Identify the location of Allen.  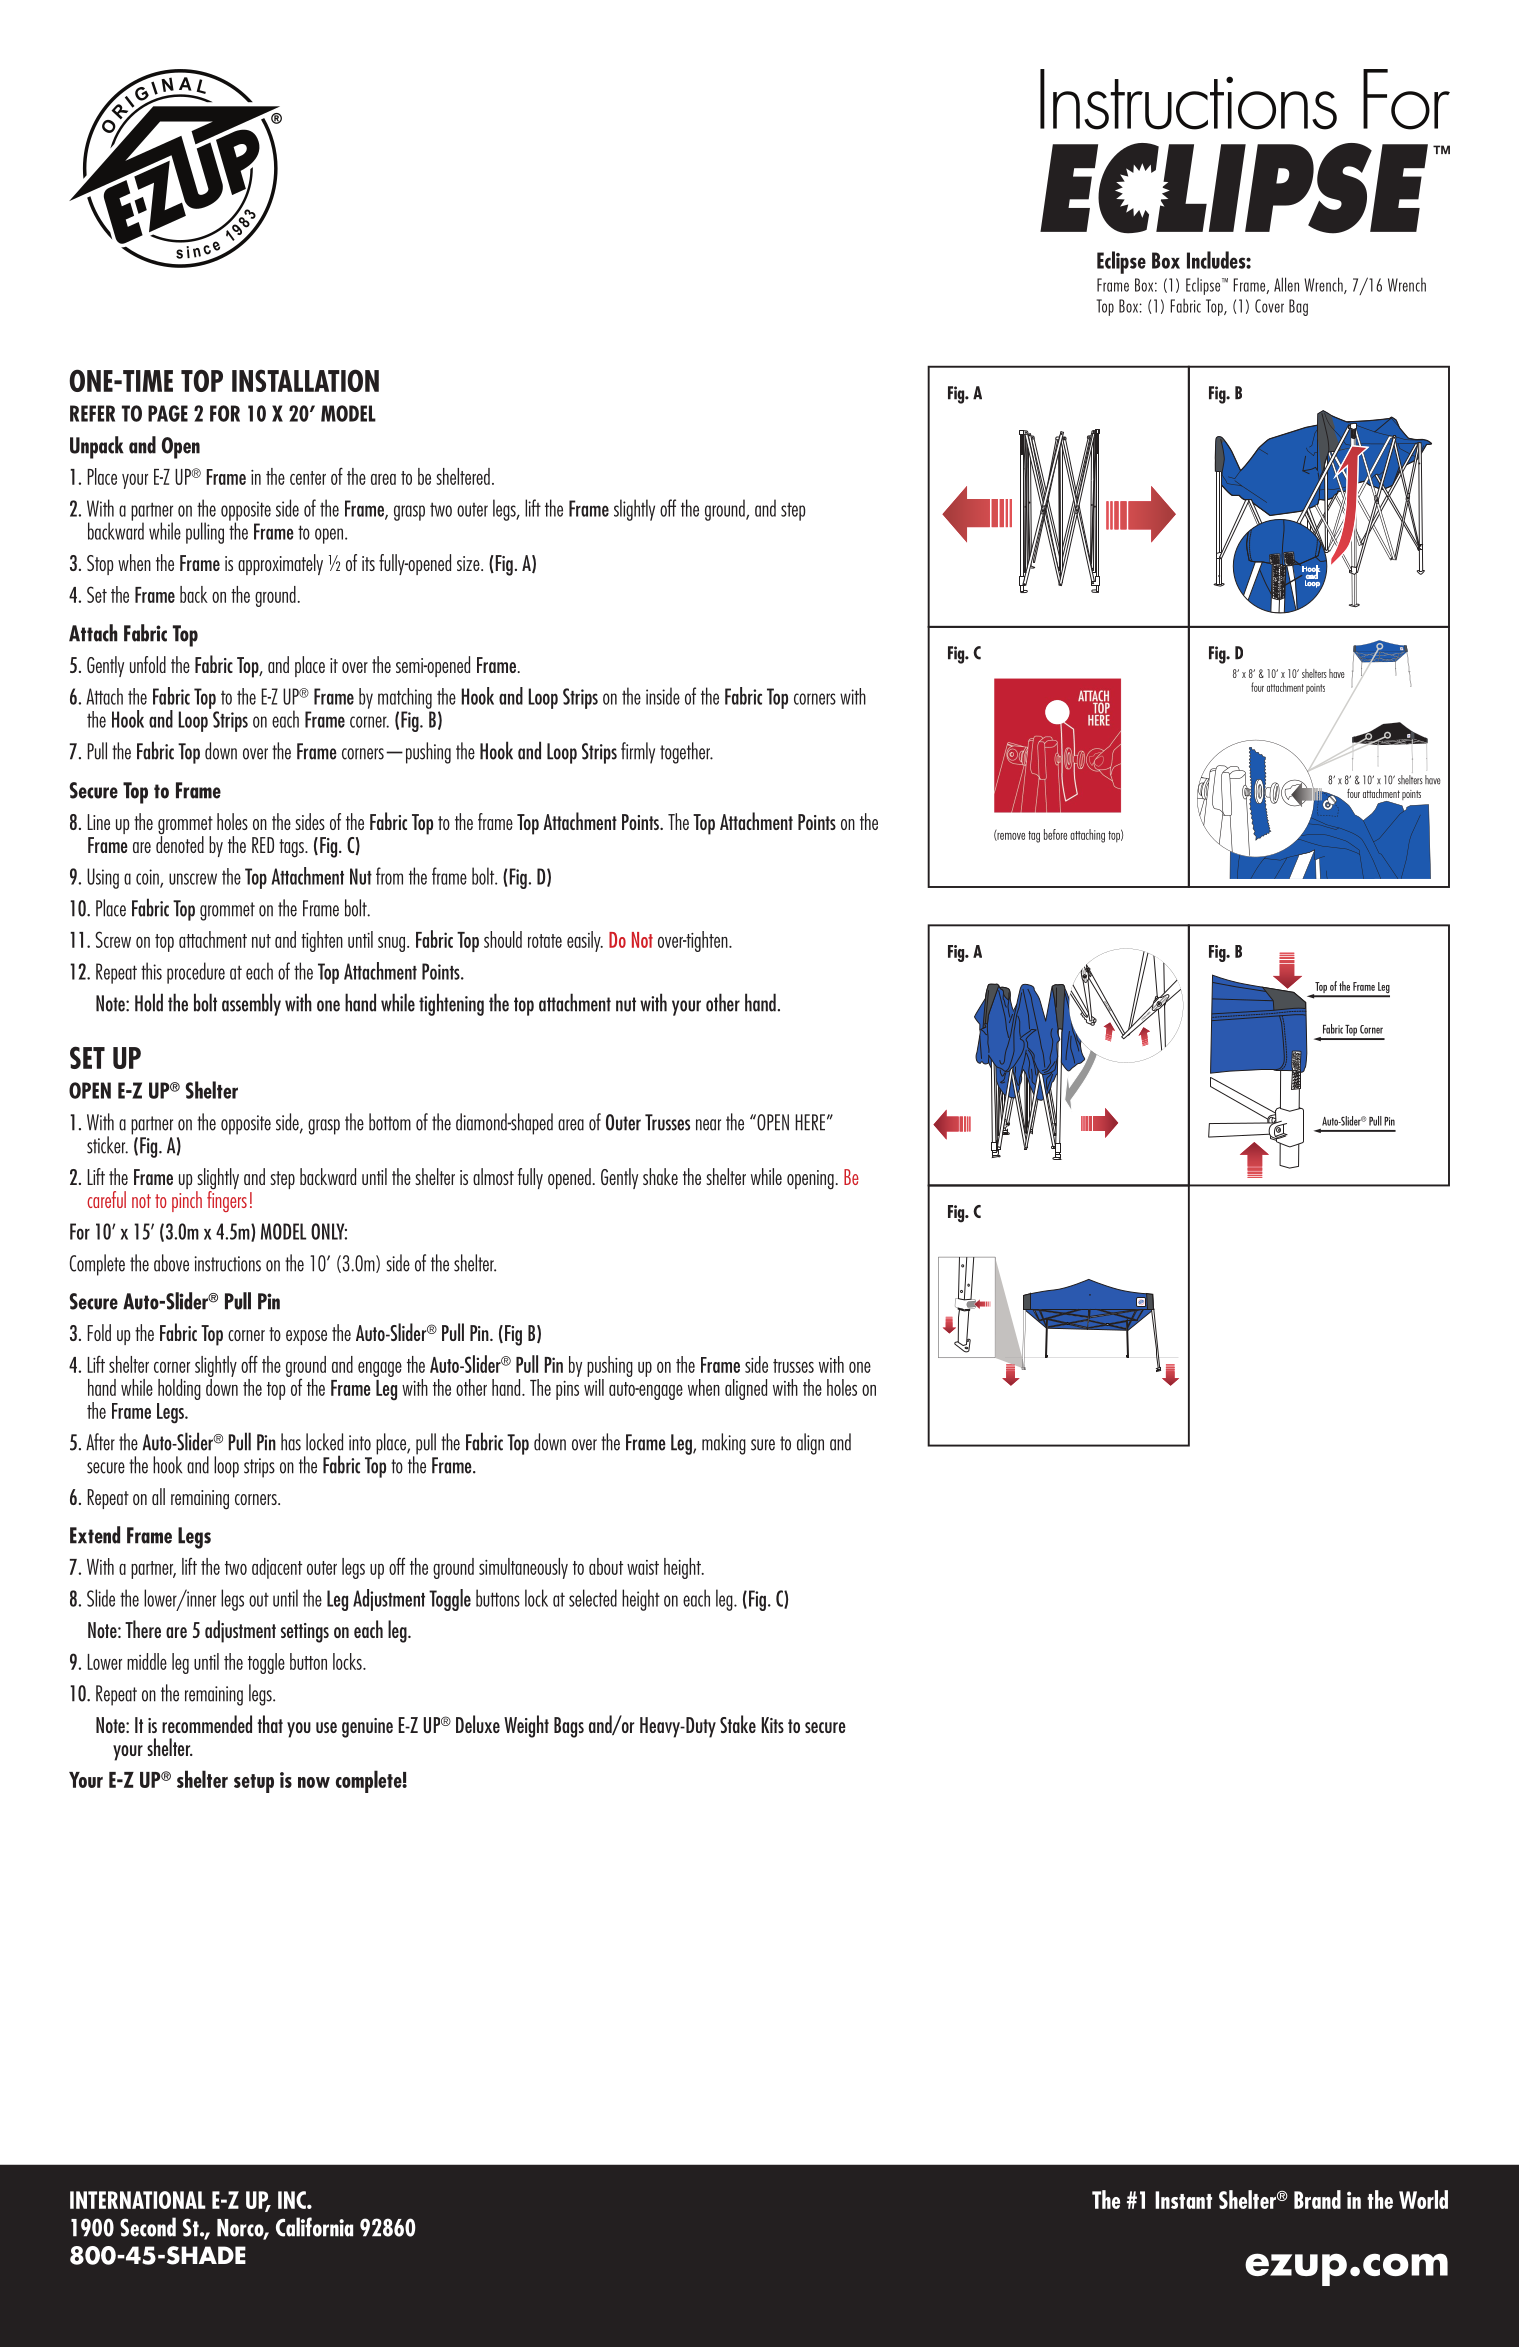
(1286, 284).
